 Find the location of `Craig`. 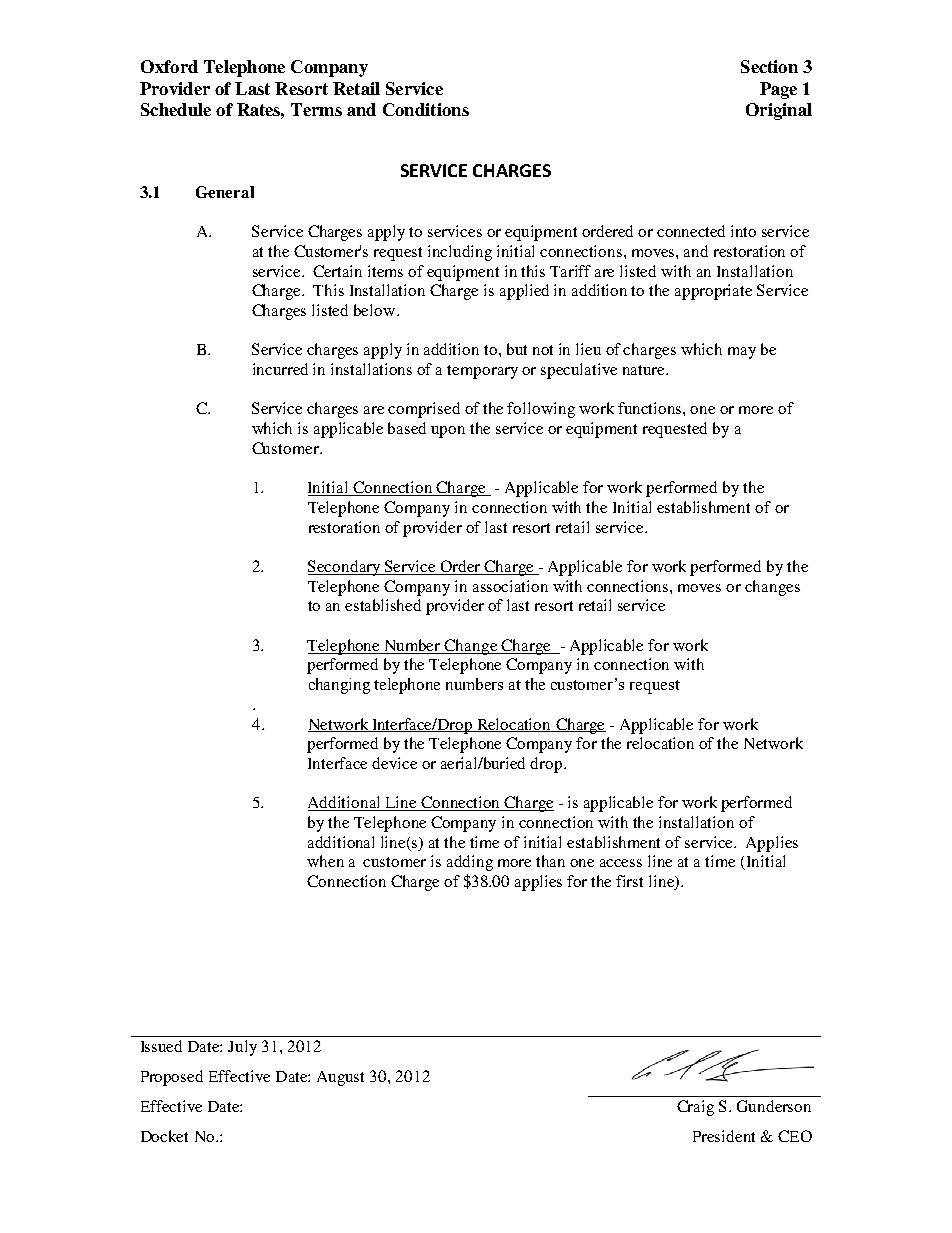

Craig is located at coordinates (695, 1108).
